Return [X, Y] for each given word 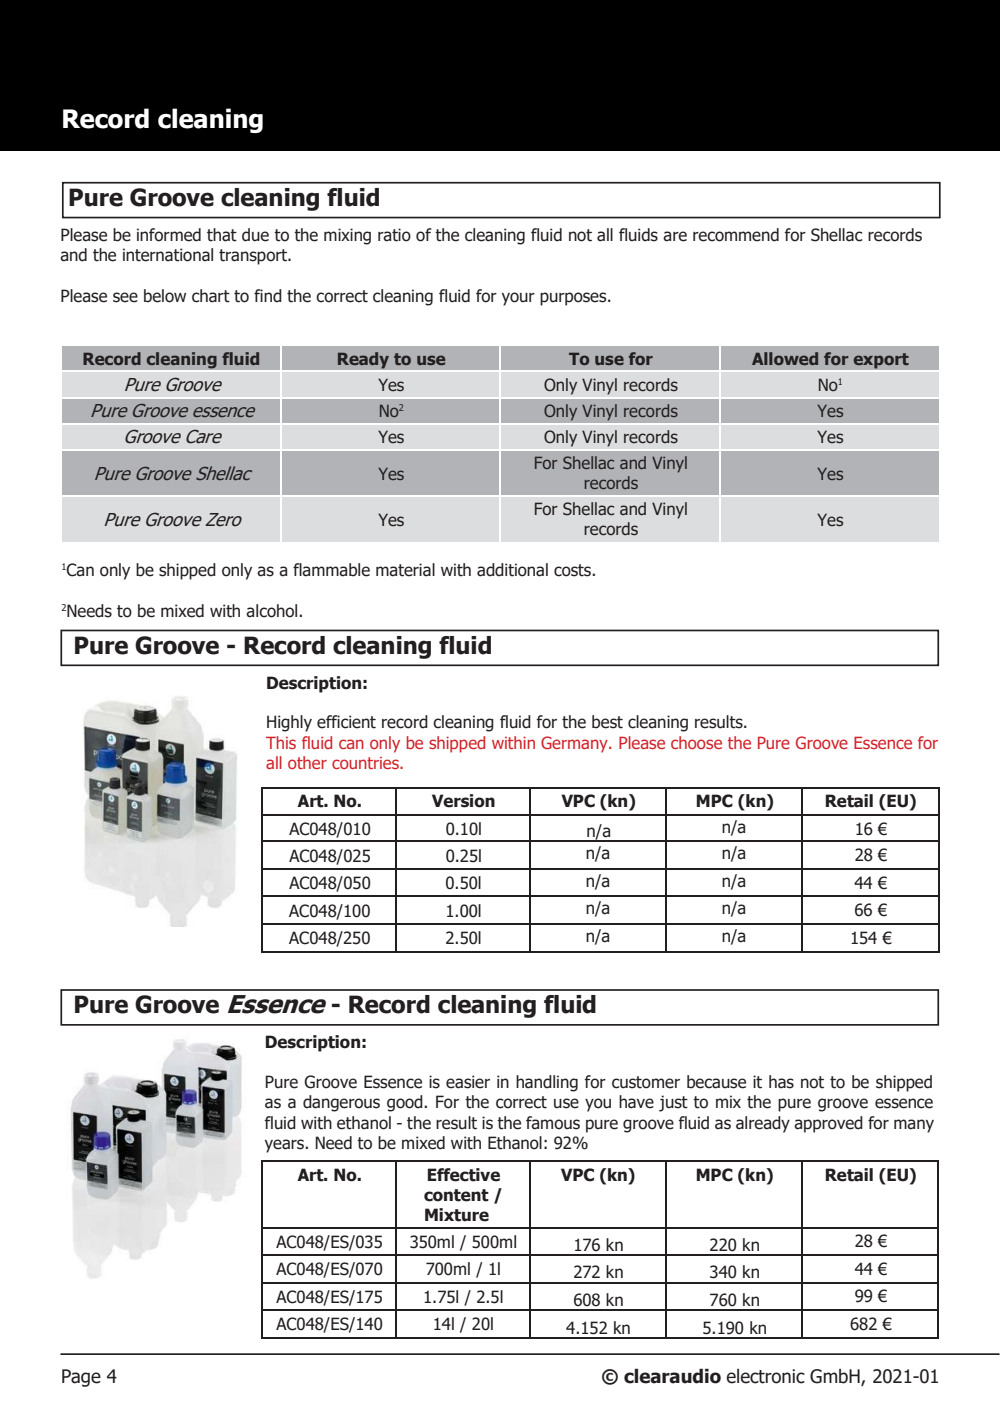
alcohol [273, 611]
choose [696, 742]
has [781, 1082]
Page [81, 1378]
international [168, 255]
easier [468, 1082]
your [518, 299]
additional [512, 570]
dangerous [341, 1103]
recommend [736, 235]
